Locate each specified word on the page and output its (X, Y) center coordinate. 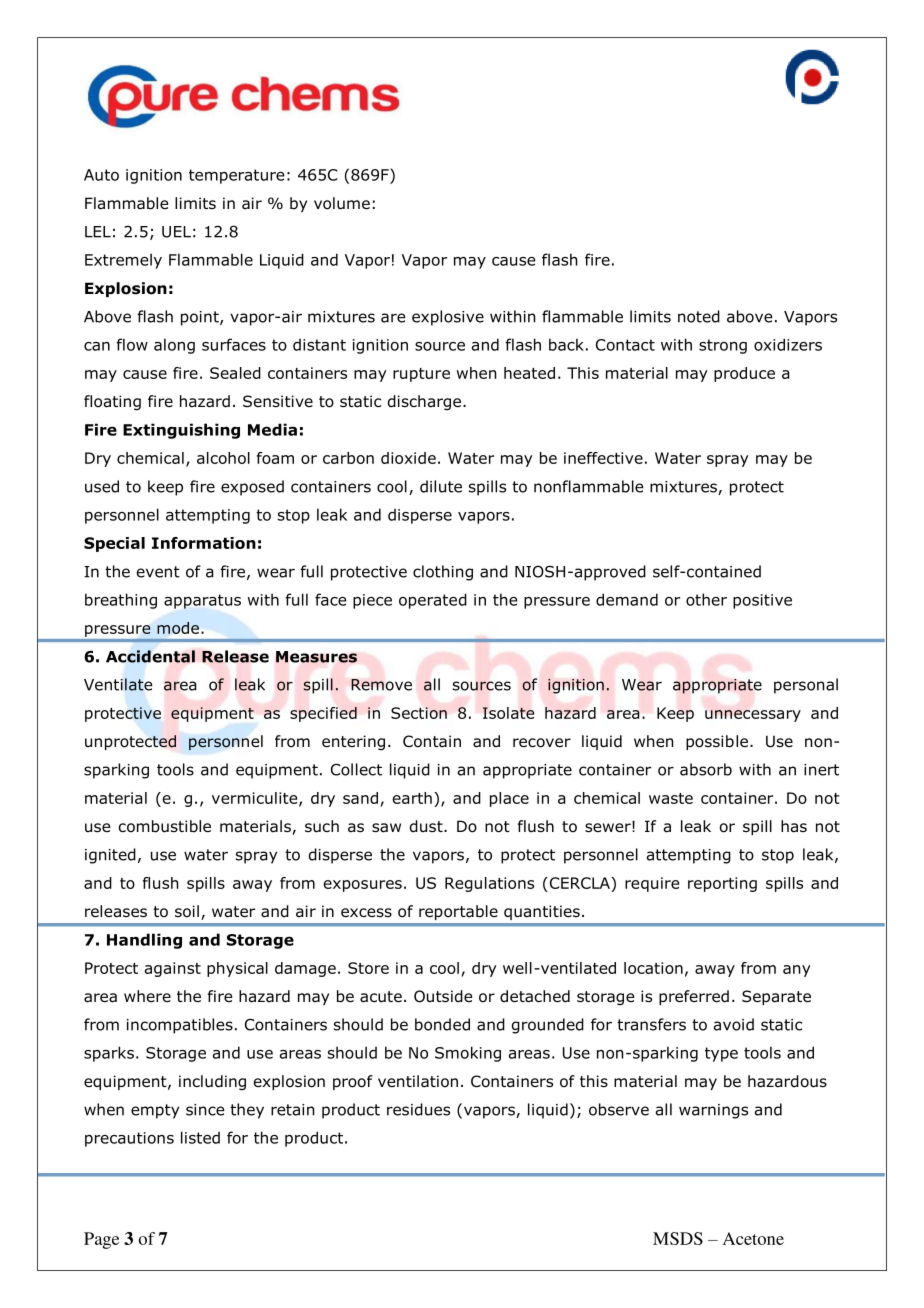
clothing (443, 573)
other (706, 599)
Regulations (489, 884)
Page (101, 1240)
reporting (722, 884)
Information (204, 543)
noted (699, 316)
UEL (176, 232)
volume (342, 203)
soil (187, 911)
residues (418, 1109)
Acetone (753, 1238)
